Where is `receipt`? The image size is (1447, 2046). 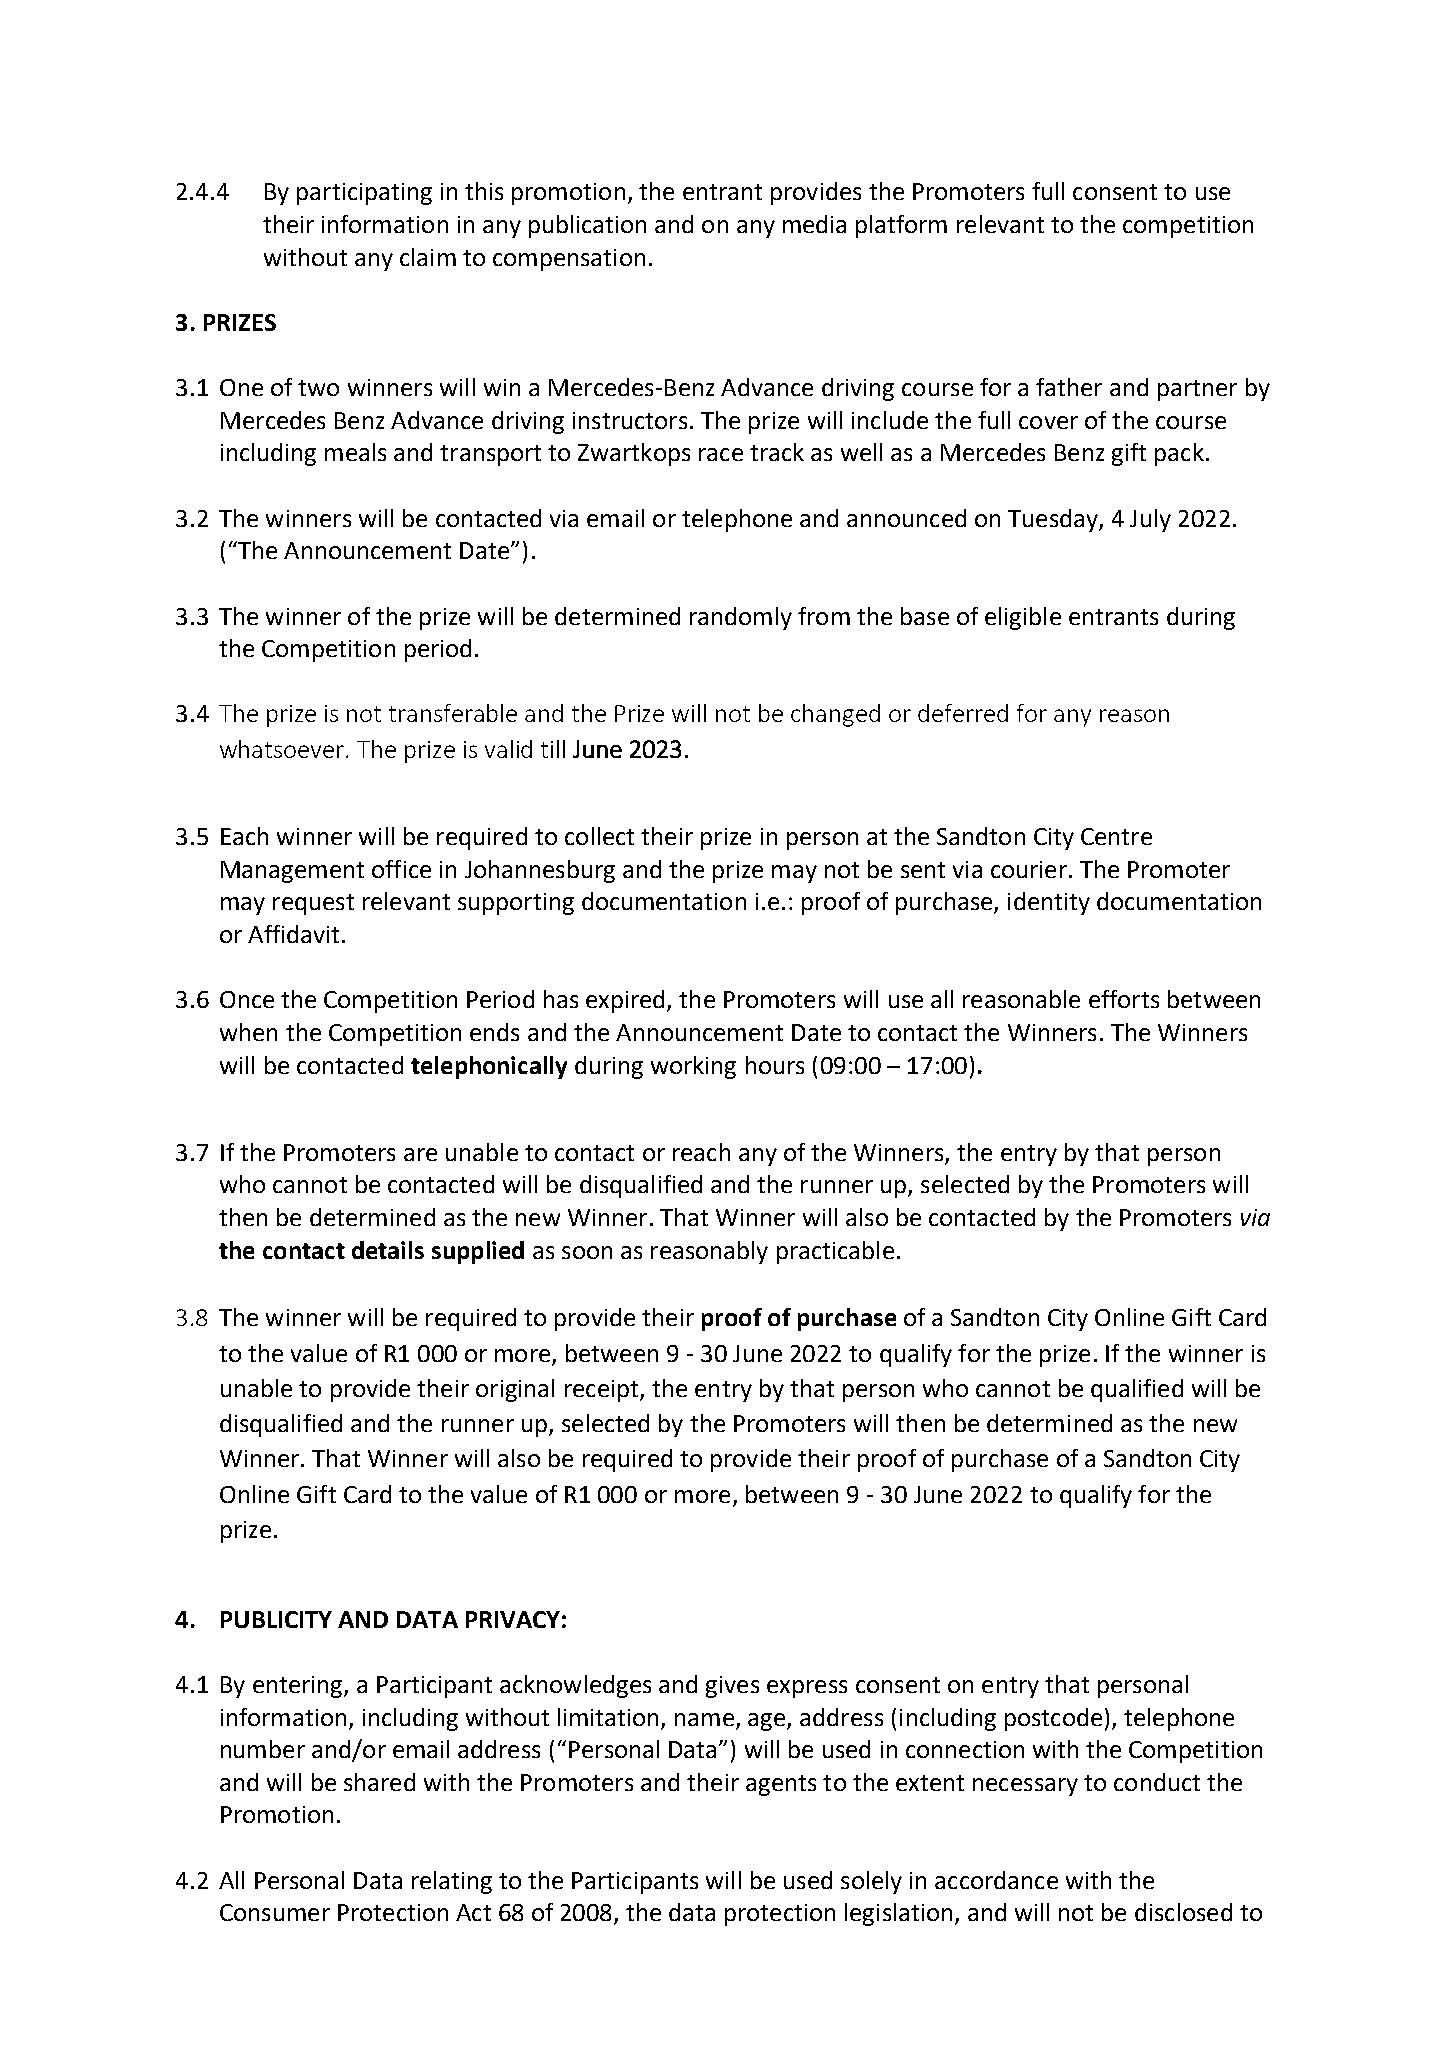 receipt is located at coordinates (603, 1391).
